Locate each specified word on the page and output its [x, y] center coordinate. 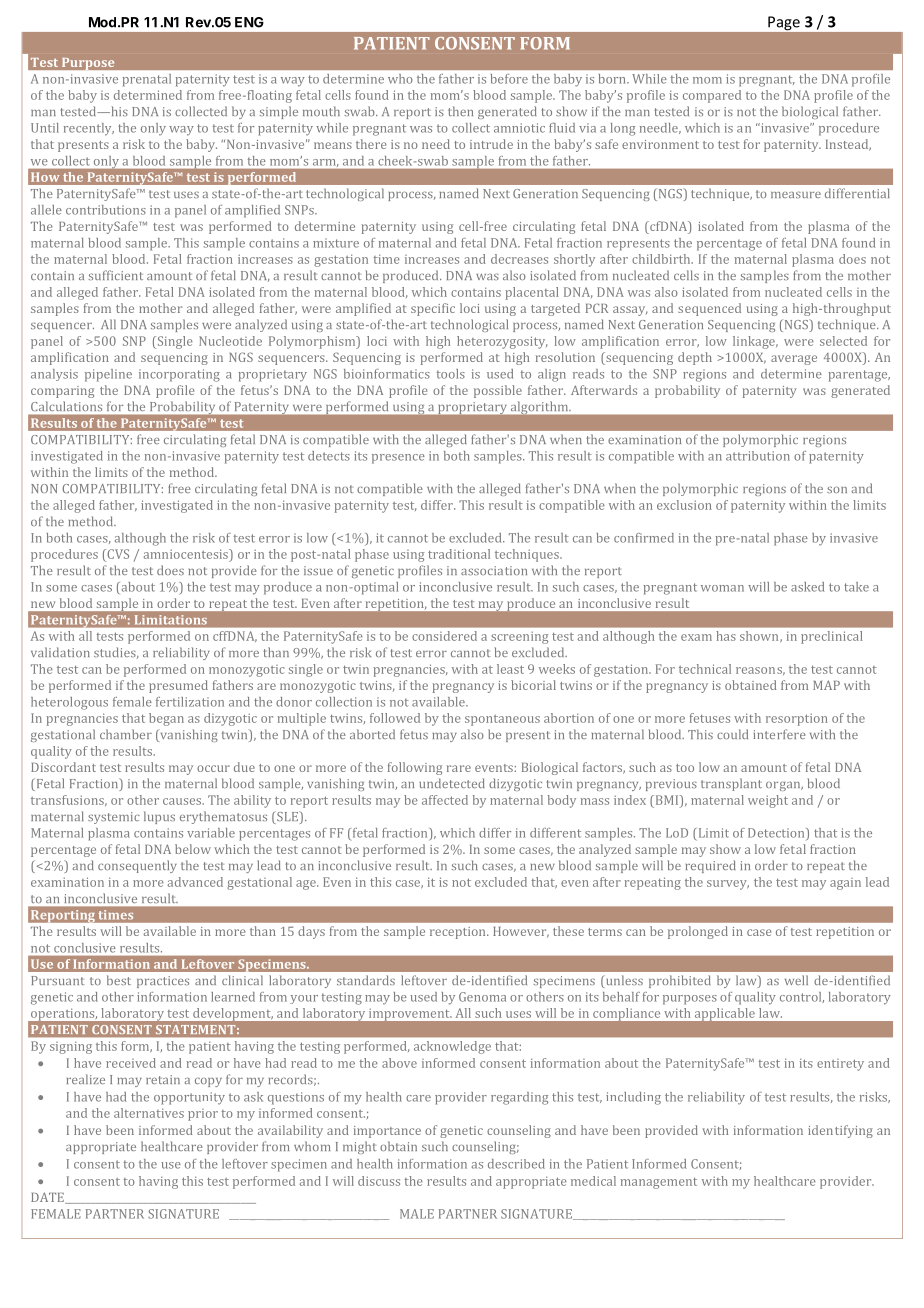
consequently [137, 866]
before [509, 79]
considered [444, 636]
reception [459, 933]
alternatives [149, 1113]
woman [722, 588]
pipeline [108, 375]
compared [712, 96]
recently [89, 129]
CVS [117, 554]
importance [387, 1132]
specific [433, 309]
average [794, 360]
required [711, 866]
